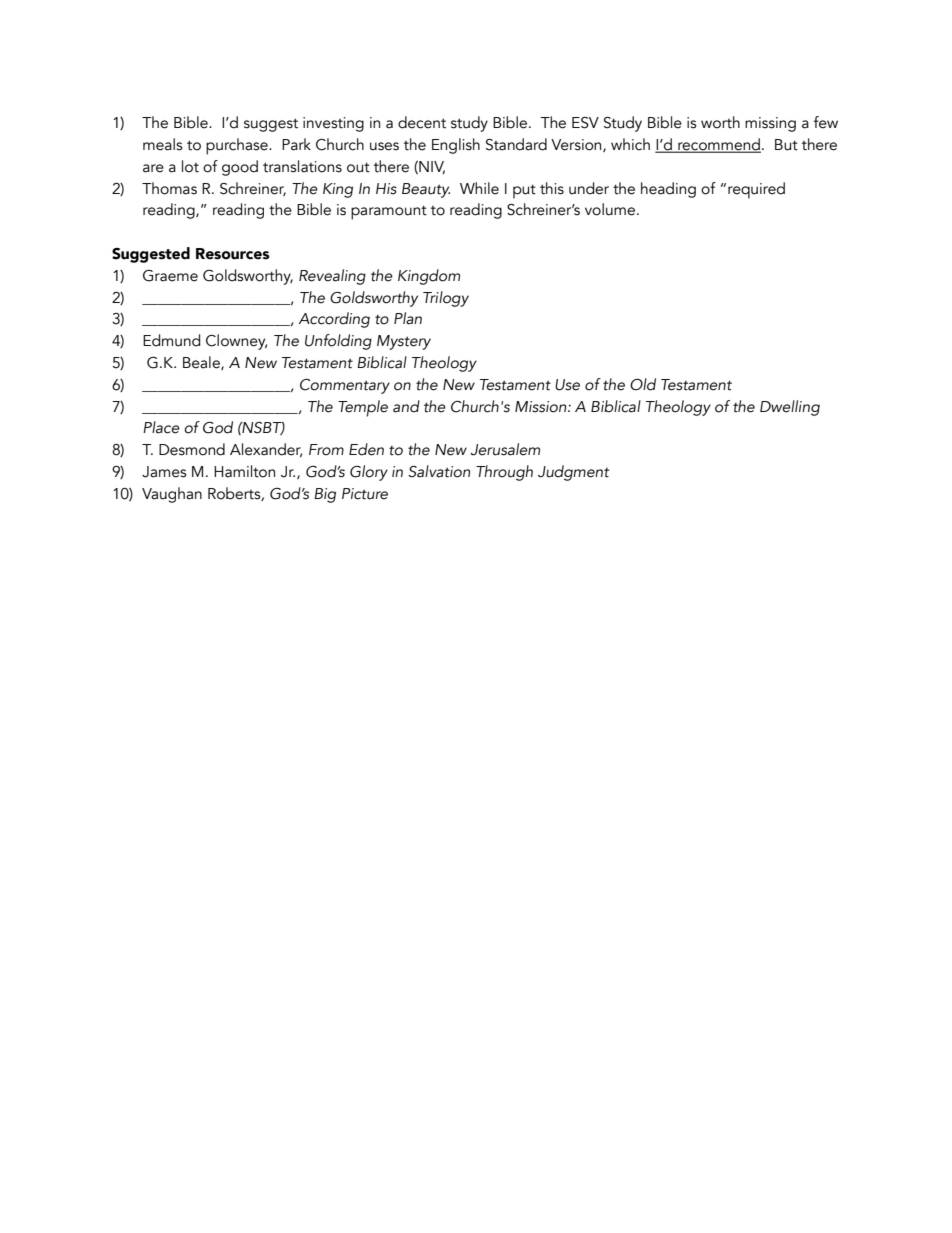 The width and height of the document is (952, 1233). I want to click on Mystery, so click(404, 342).
